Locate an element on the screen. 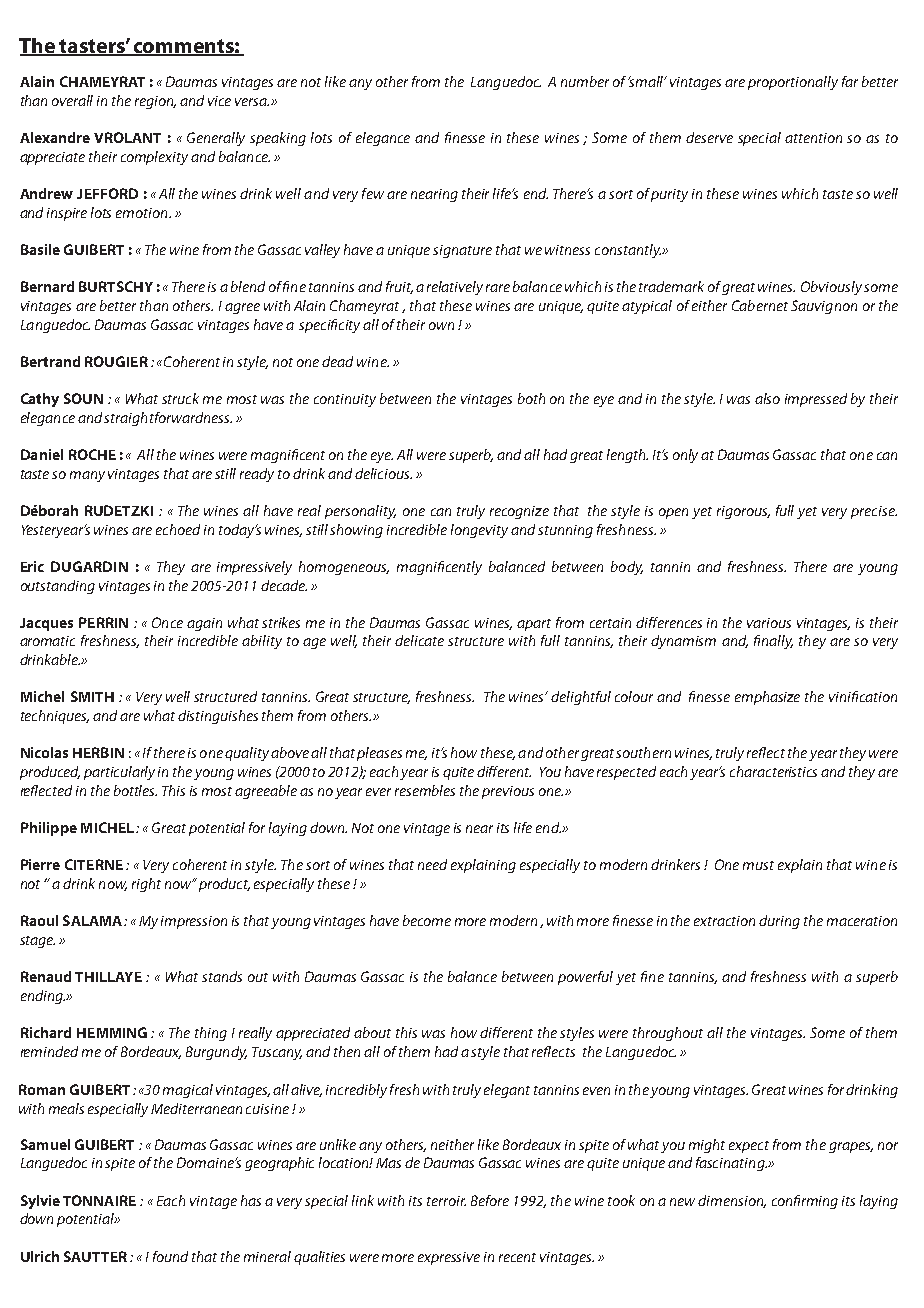  region is located at coordinates (155, 102).
